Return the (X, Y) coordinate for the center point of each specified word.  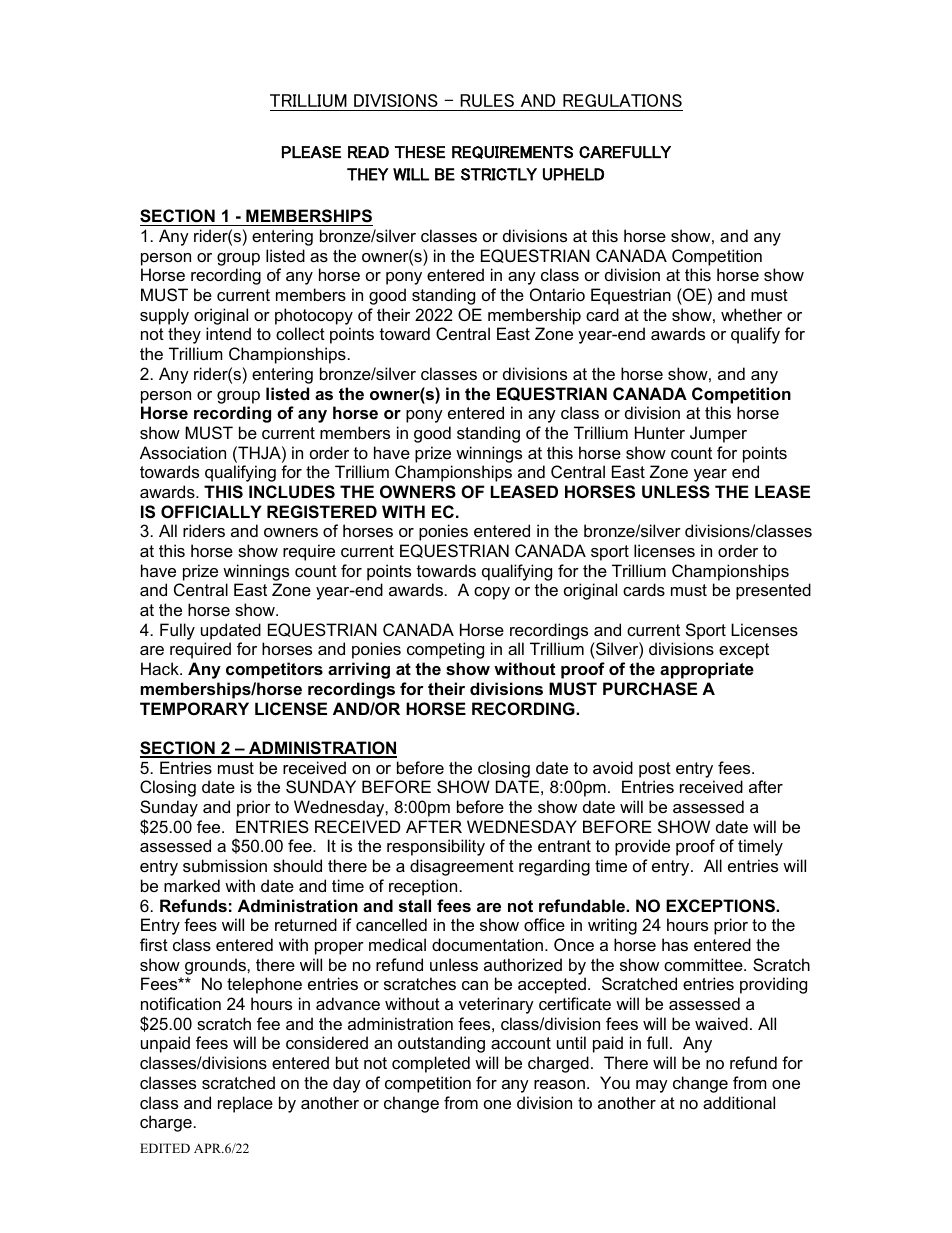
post (655, 770)
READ (368, 152)
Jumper (718, 434)
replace (245, 1104)
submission (225, 865)
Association (183, 452)
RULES (487, 100)
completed (431, 1064)
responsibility (436, 847)
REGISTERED (322, 512)
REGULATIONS (622, 100)
